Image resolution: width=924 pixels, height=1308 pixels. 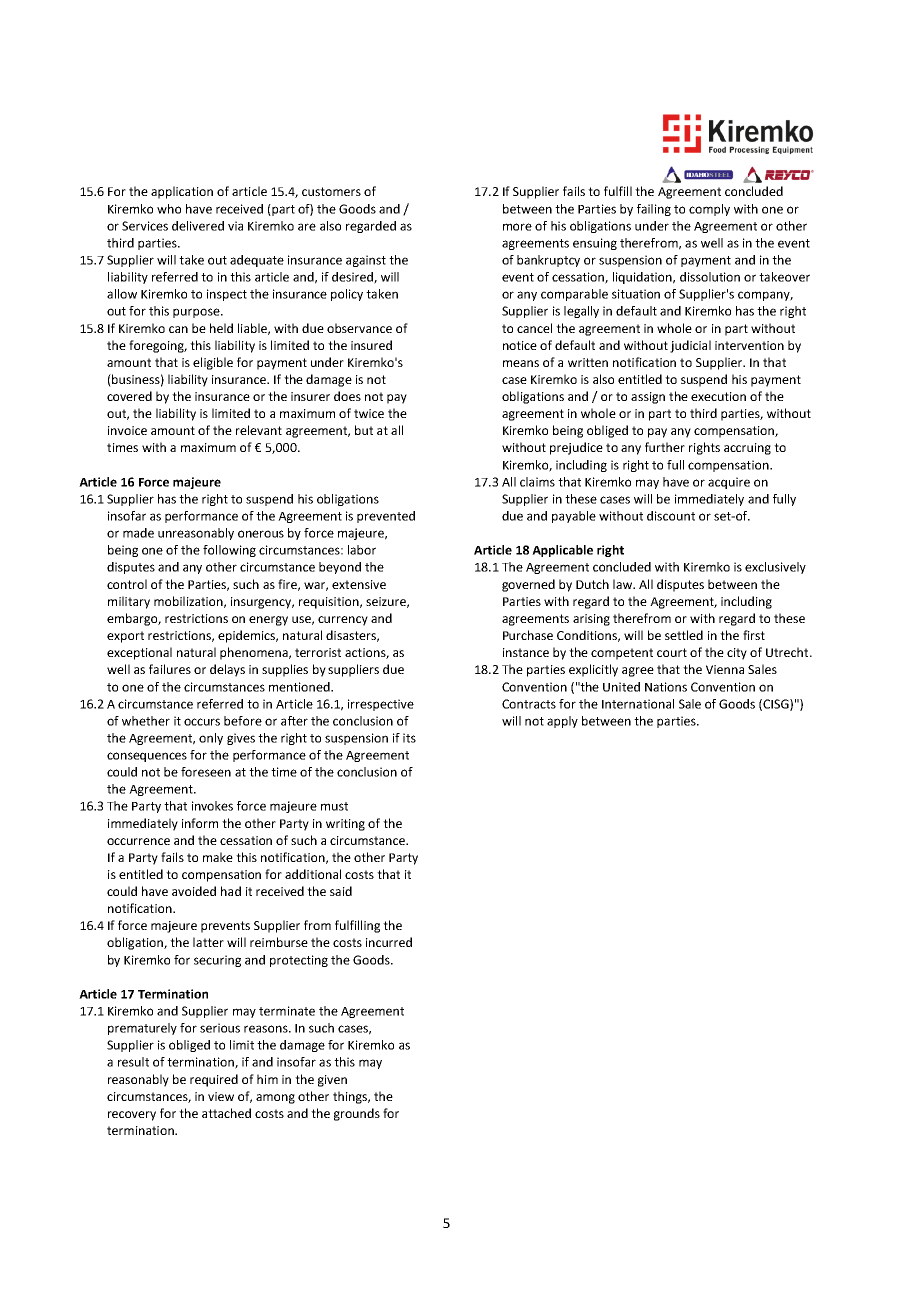 What do you see at coordinates (198, 226) in the page?
I see `delivered` at bounding box center [198, 226].
